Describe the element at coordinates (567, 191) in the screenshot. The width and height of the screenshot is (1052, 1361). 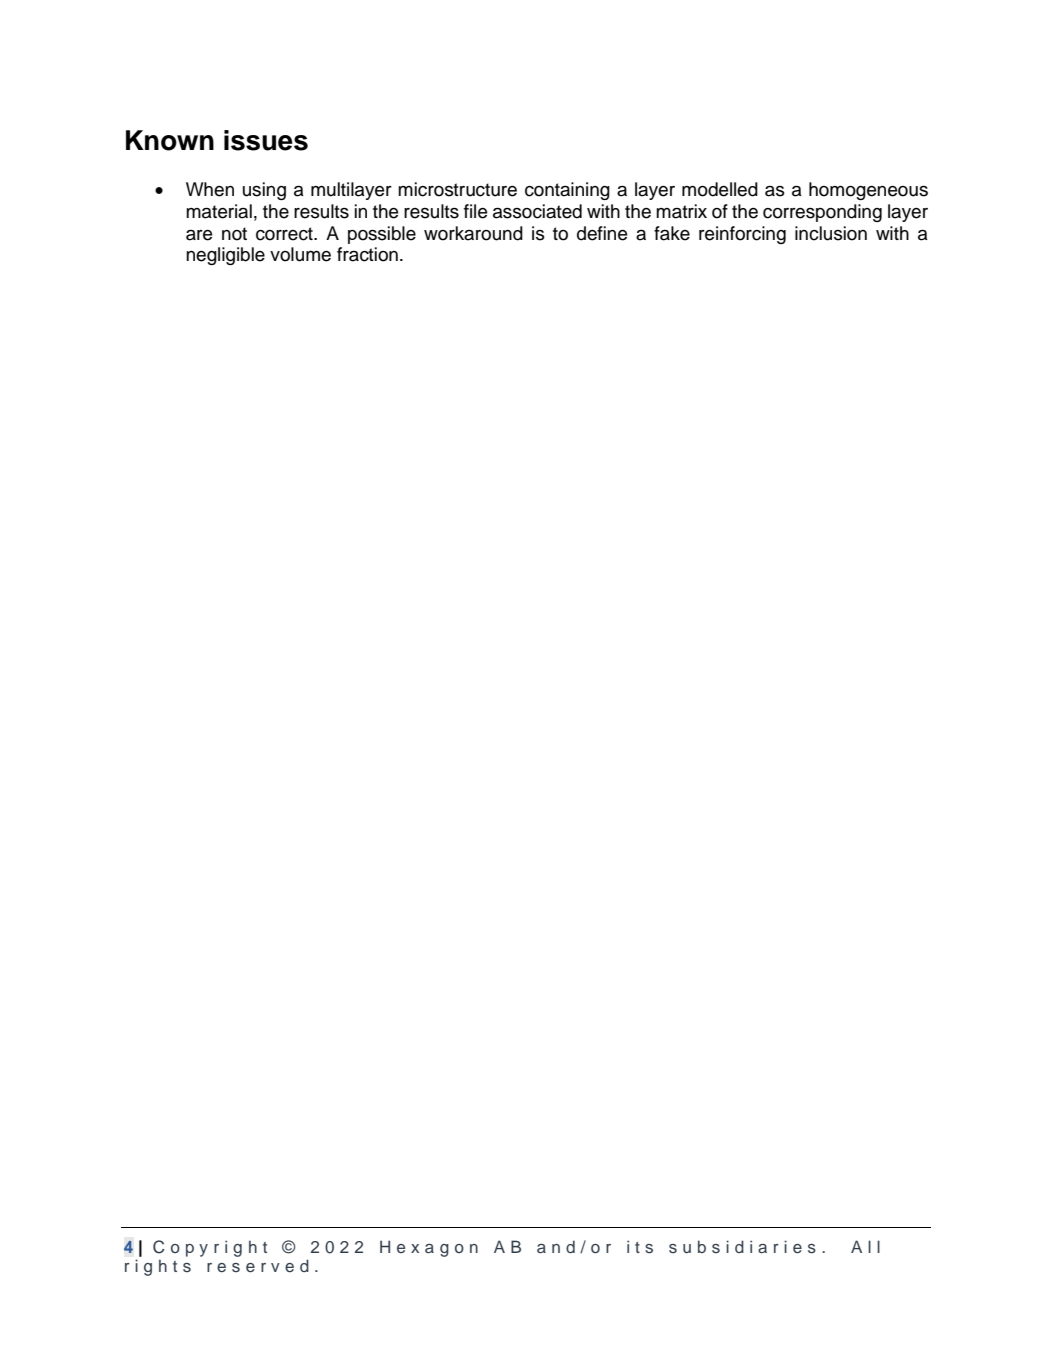
I see `containing` at that location.
